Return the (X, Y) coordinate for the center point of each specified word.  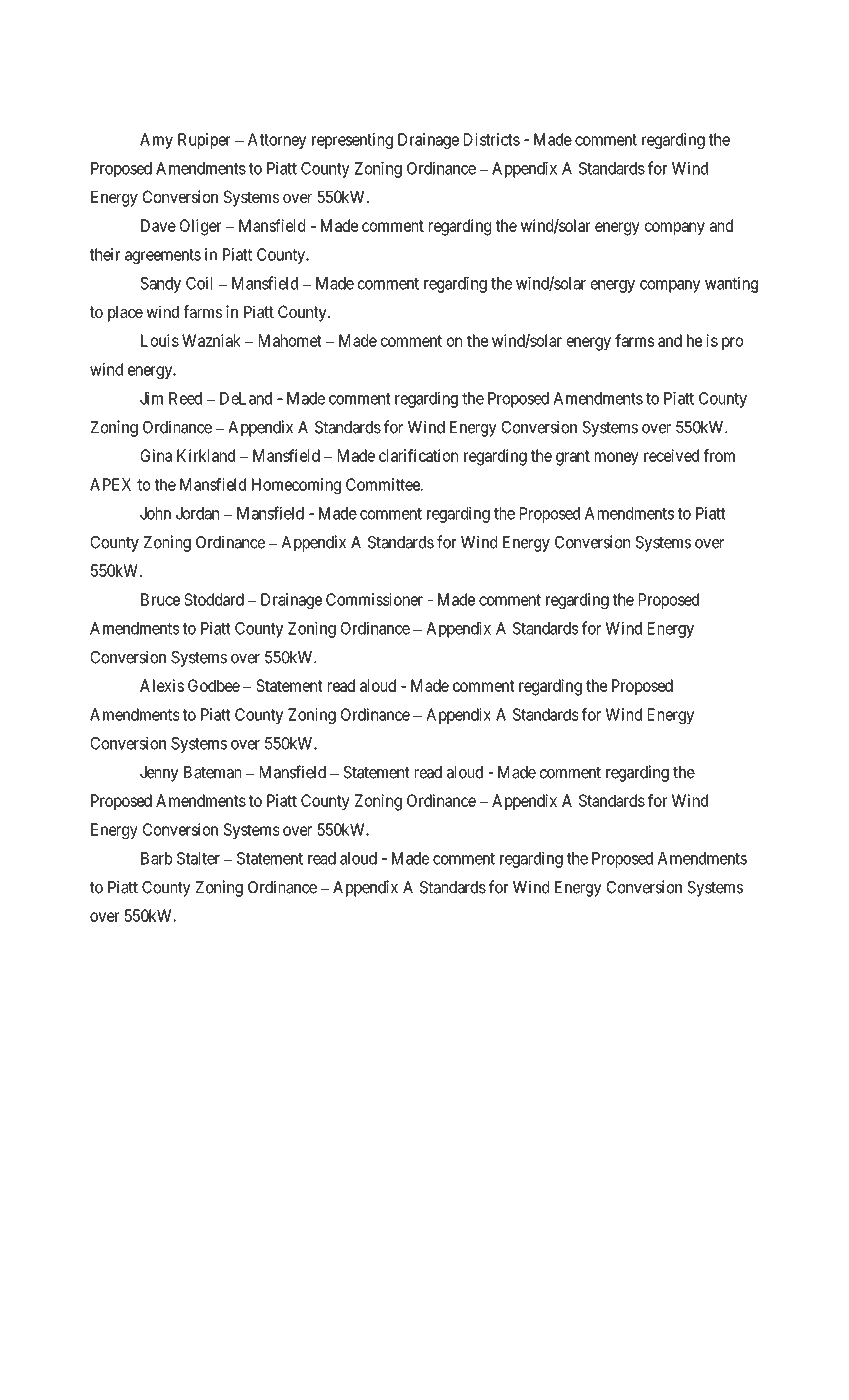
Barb (156, 858)
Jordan (197, 513)
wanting (731, 284)
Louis (160, 340)
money (617, 458)
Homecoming (296, 486)
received (671, 455)
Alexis (162, 685)
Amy (156, 141)
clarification (418, 455)
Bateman (212, 772)
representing (352, 141)
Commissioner (374, 599)
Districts (492, 139)
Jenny (159, 774)
